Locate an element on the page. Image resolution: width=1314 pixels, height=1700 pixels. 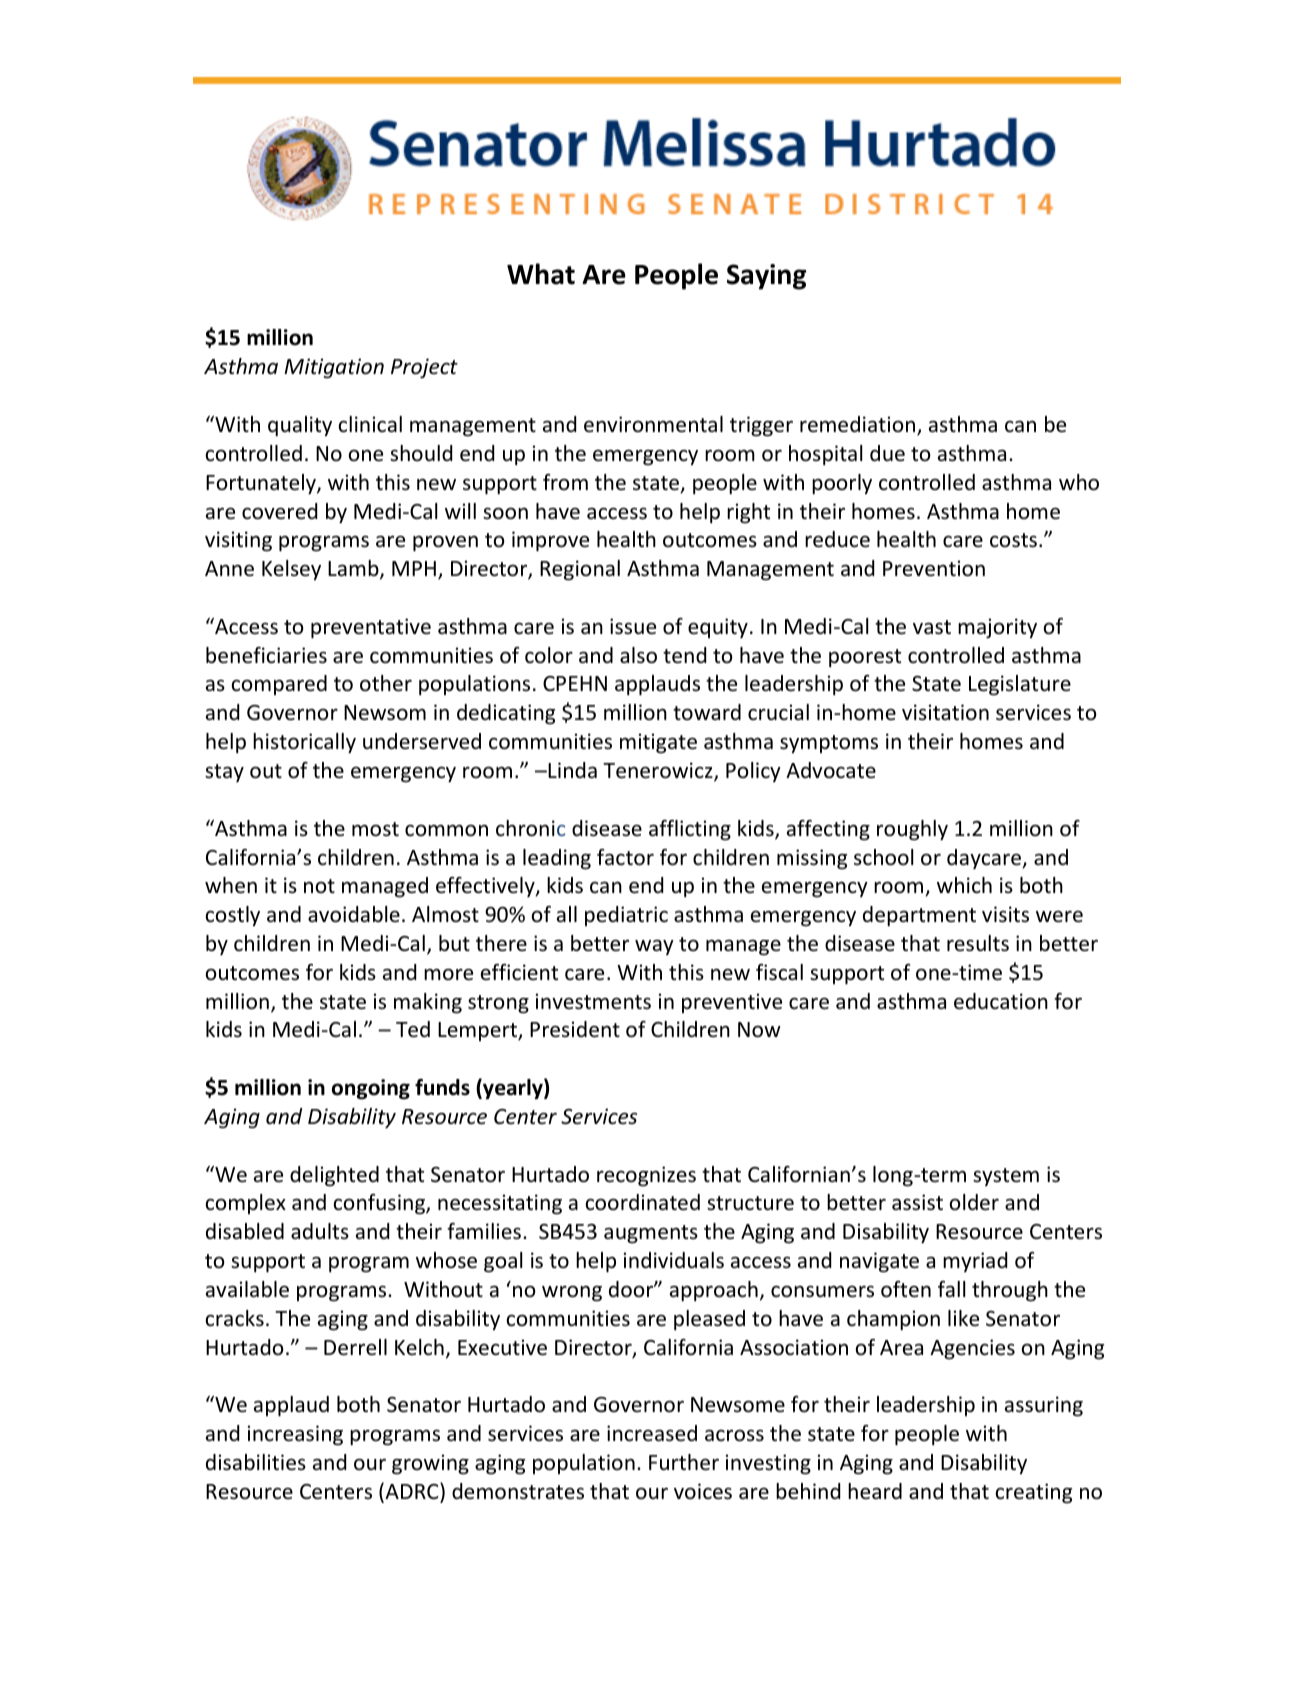
factor is located at coordinates (625, 857).
